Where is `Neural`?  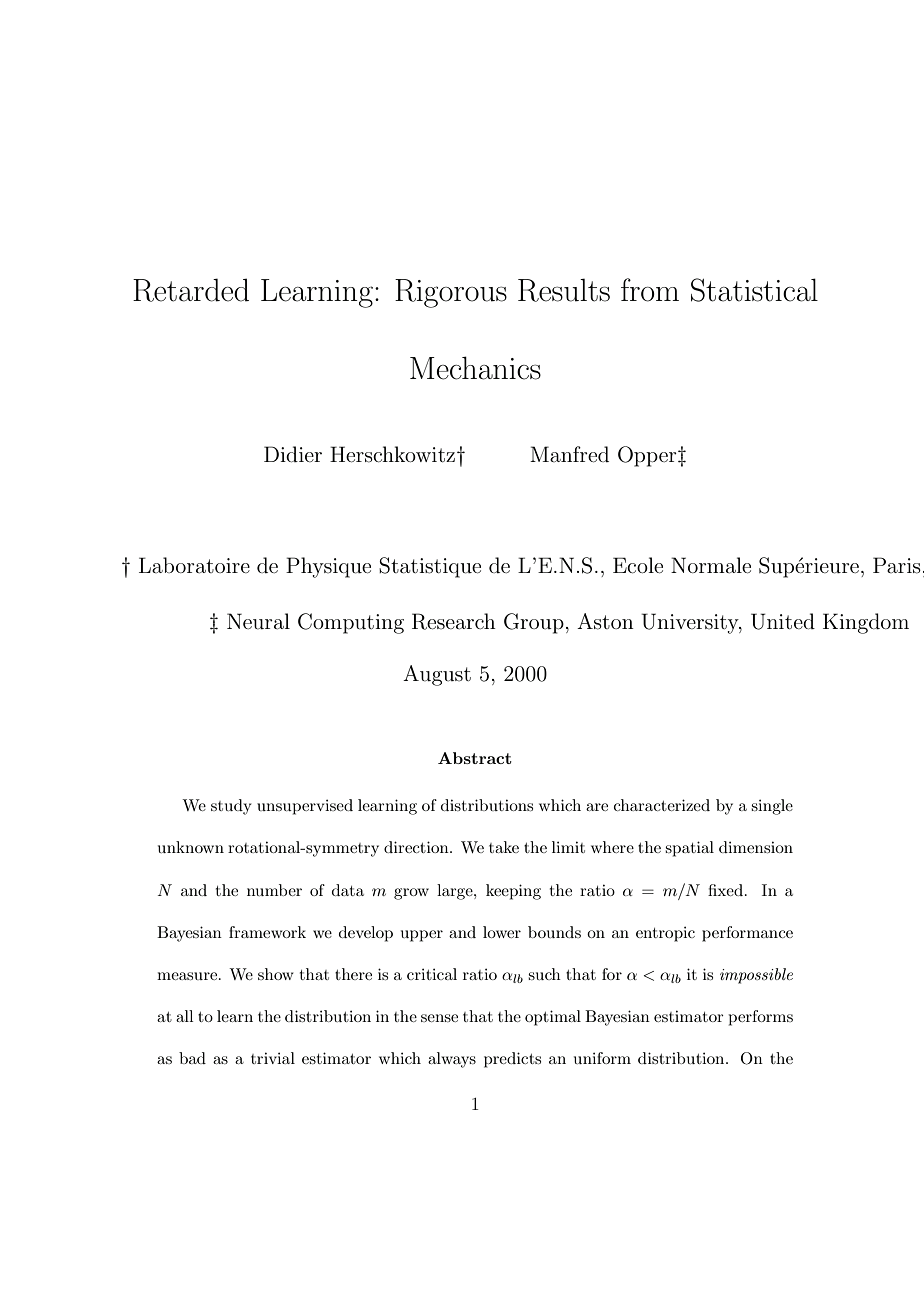
Neural is located at coordinates (258, 621).
